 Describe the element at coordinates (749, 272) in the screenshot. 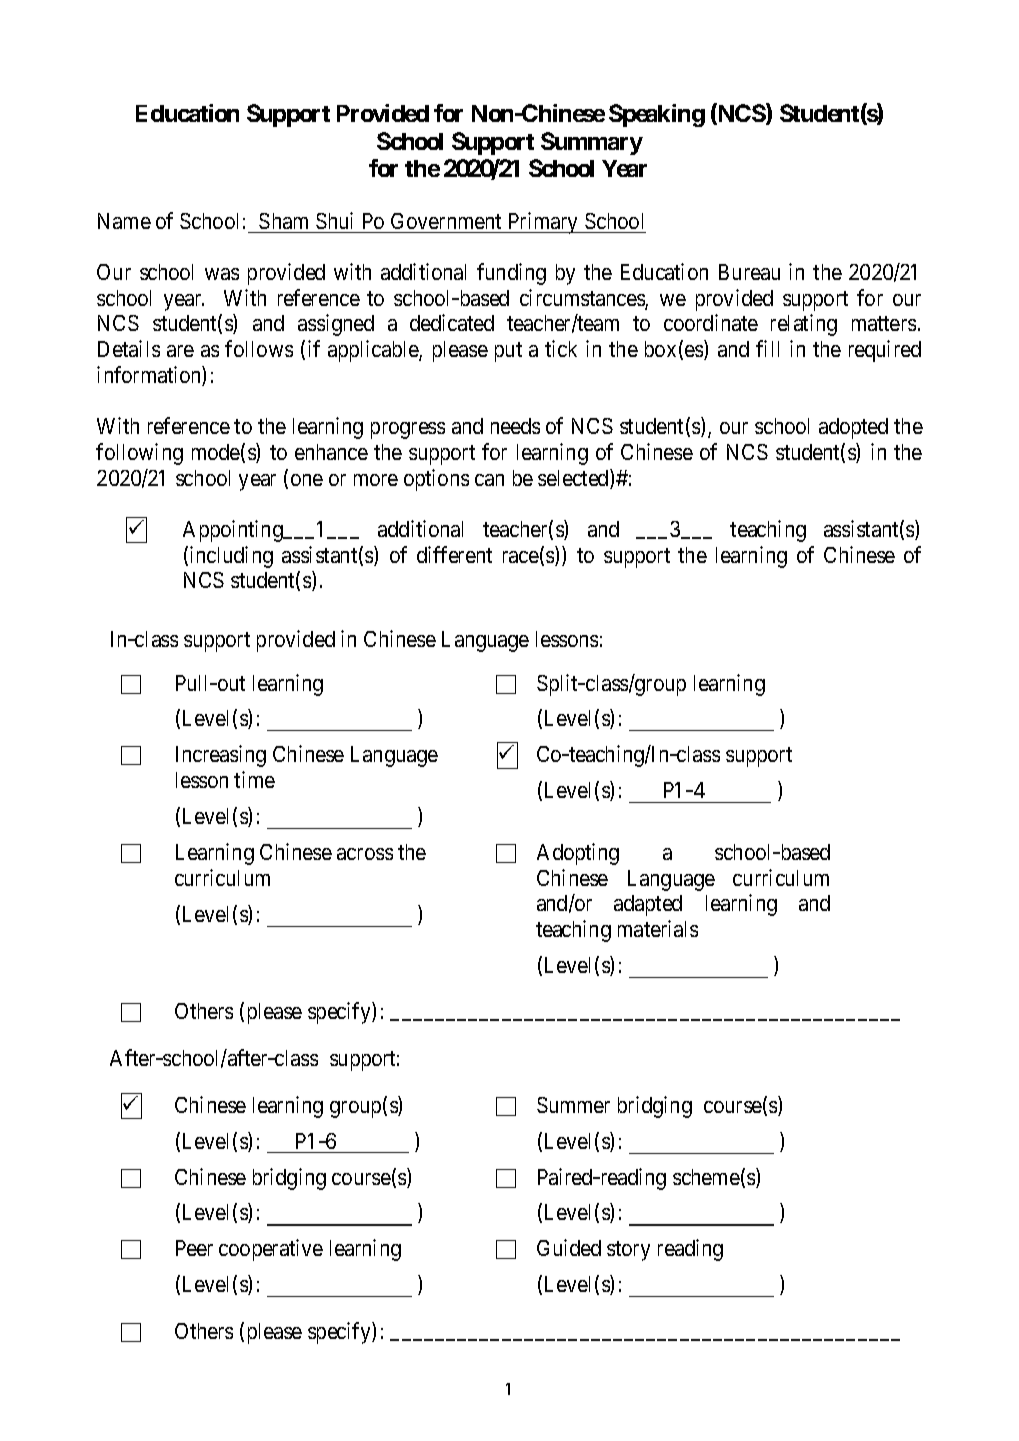

I see `Bureau` at that location.
